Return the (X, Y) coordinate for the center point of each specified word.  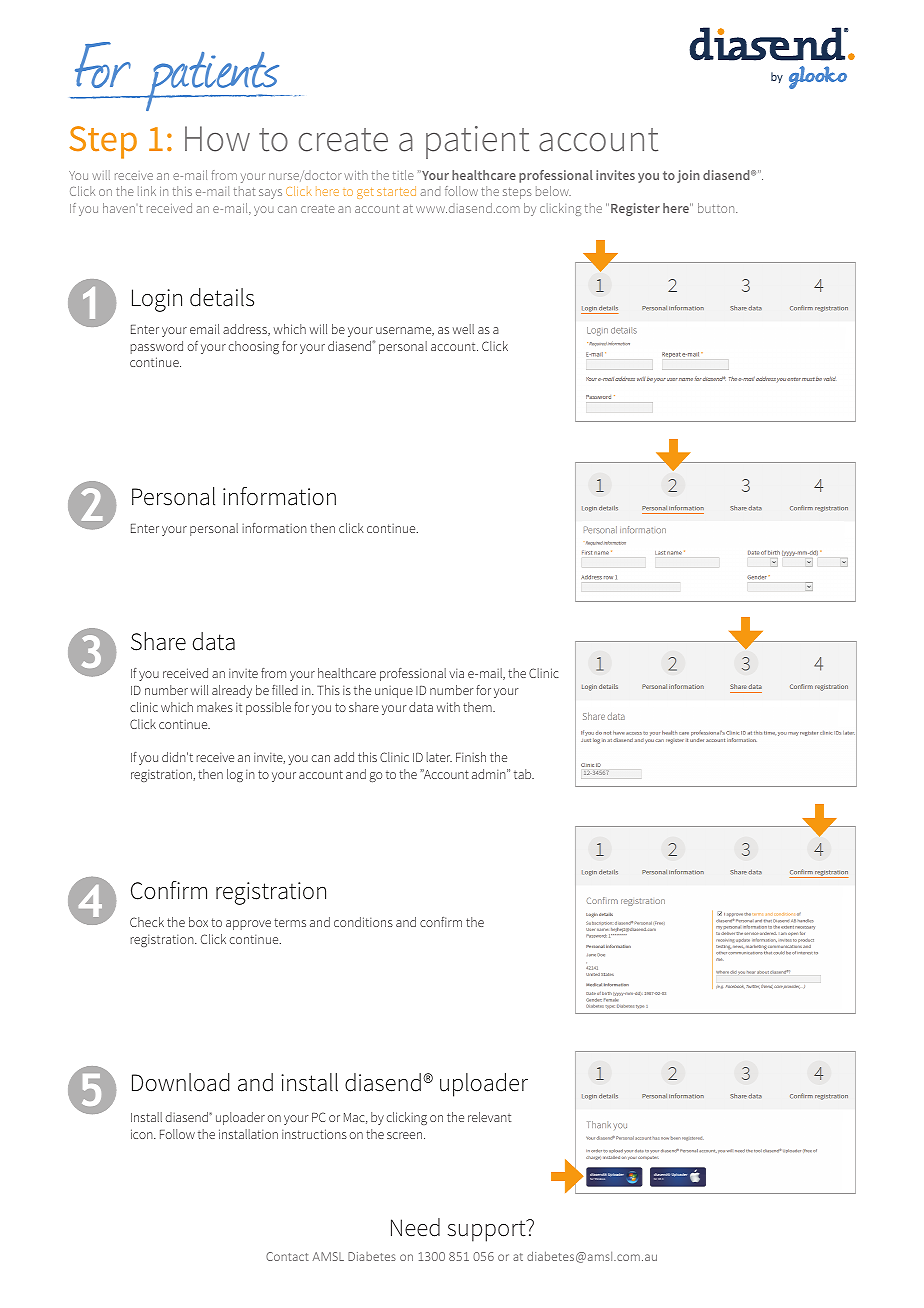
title (403, 175)
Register (635, 209)
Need (415, 1227)
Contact (287, 1256)
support (488, 1231)
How (217, 139)
